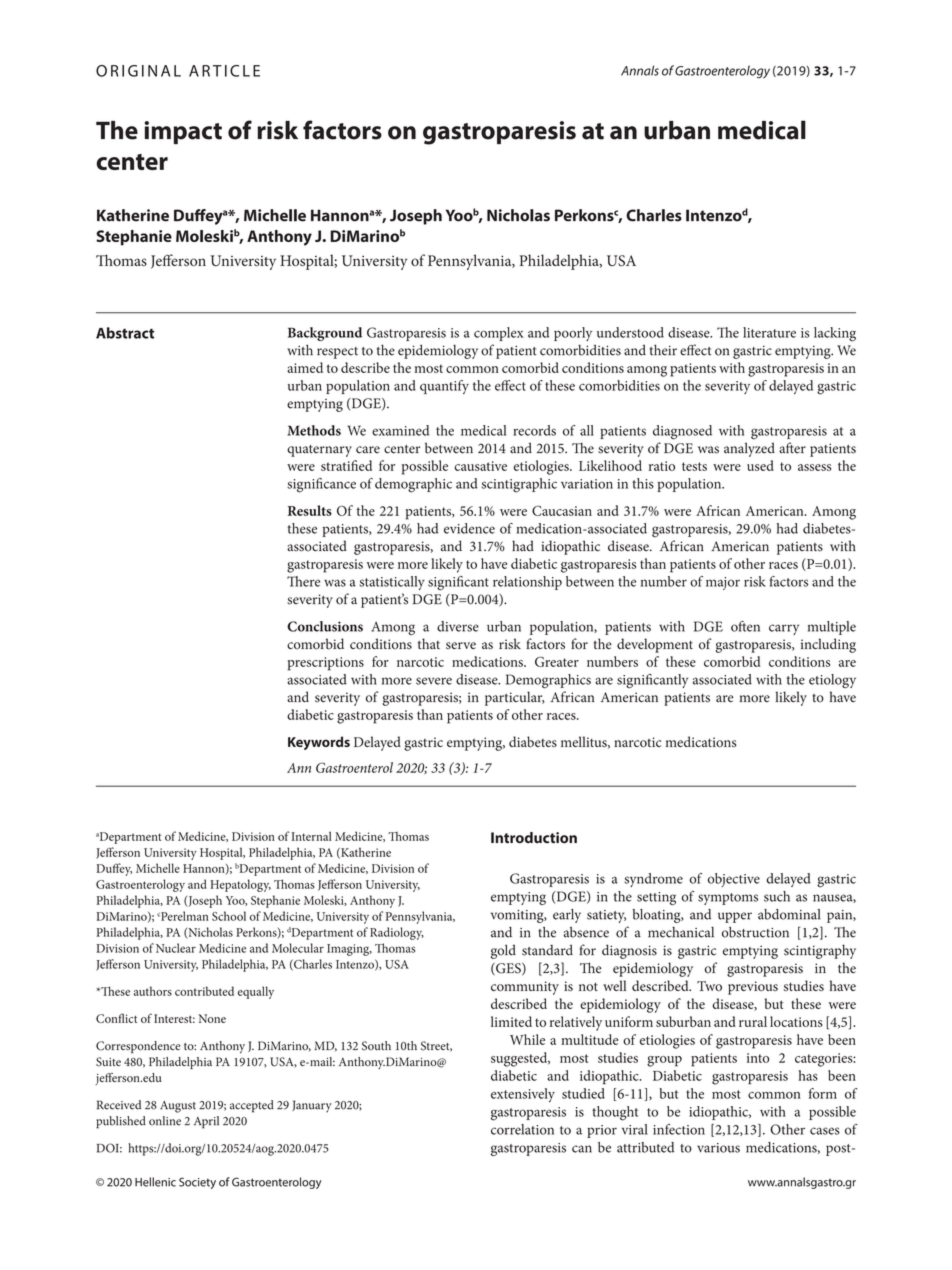 The width and height of the screenshot is (952, 1270). Describe the element at coordinates (206, 1122) in the screenshot. I see `April` at that location.
